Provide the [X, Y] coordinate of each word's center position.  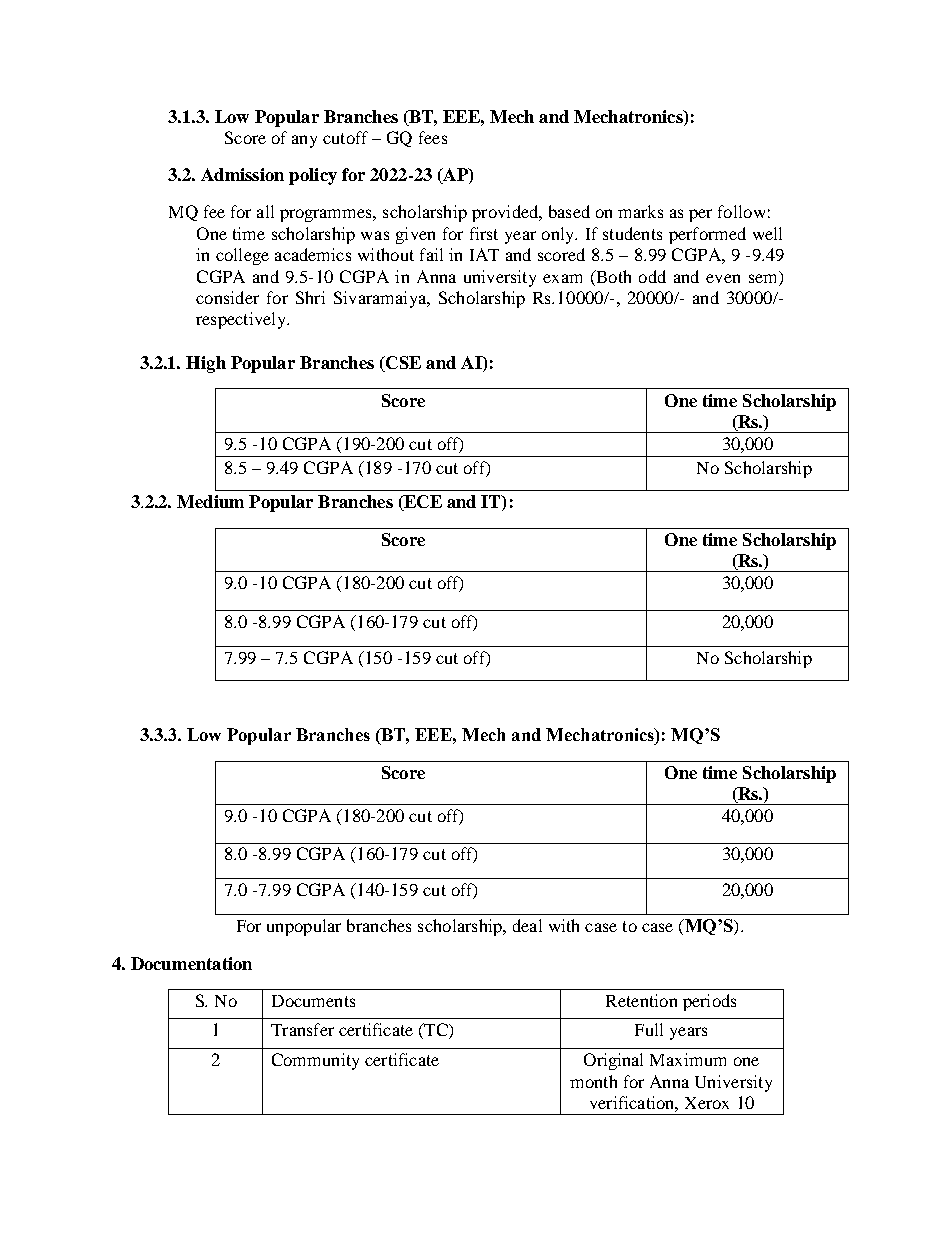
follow [741, 211]
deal [527, 925]
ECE [422, 503]
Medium [210, 501]
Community [315, 1061]
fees [433, 137]
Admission [242, 174]
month [593, 1081]
